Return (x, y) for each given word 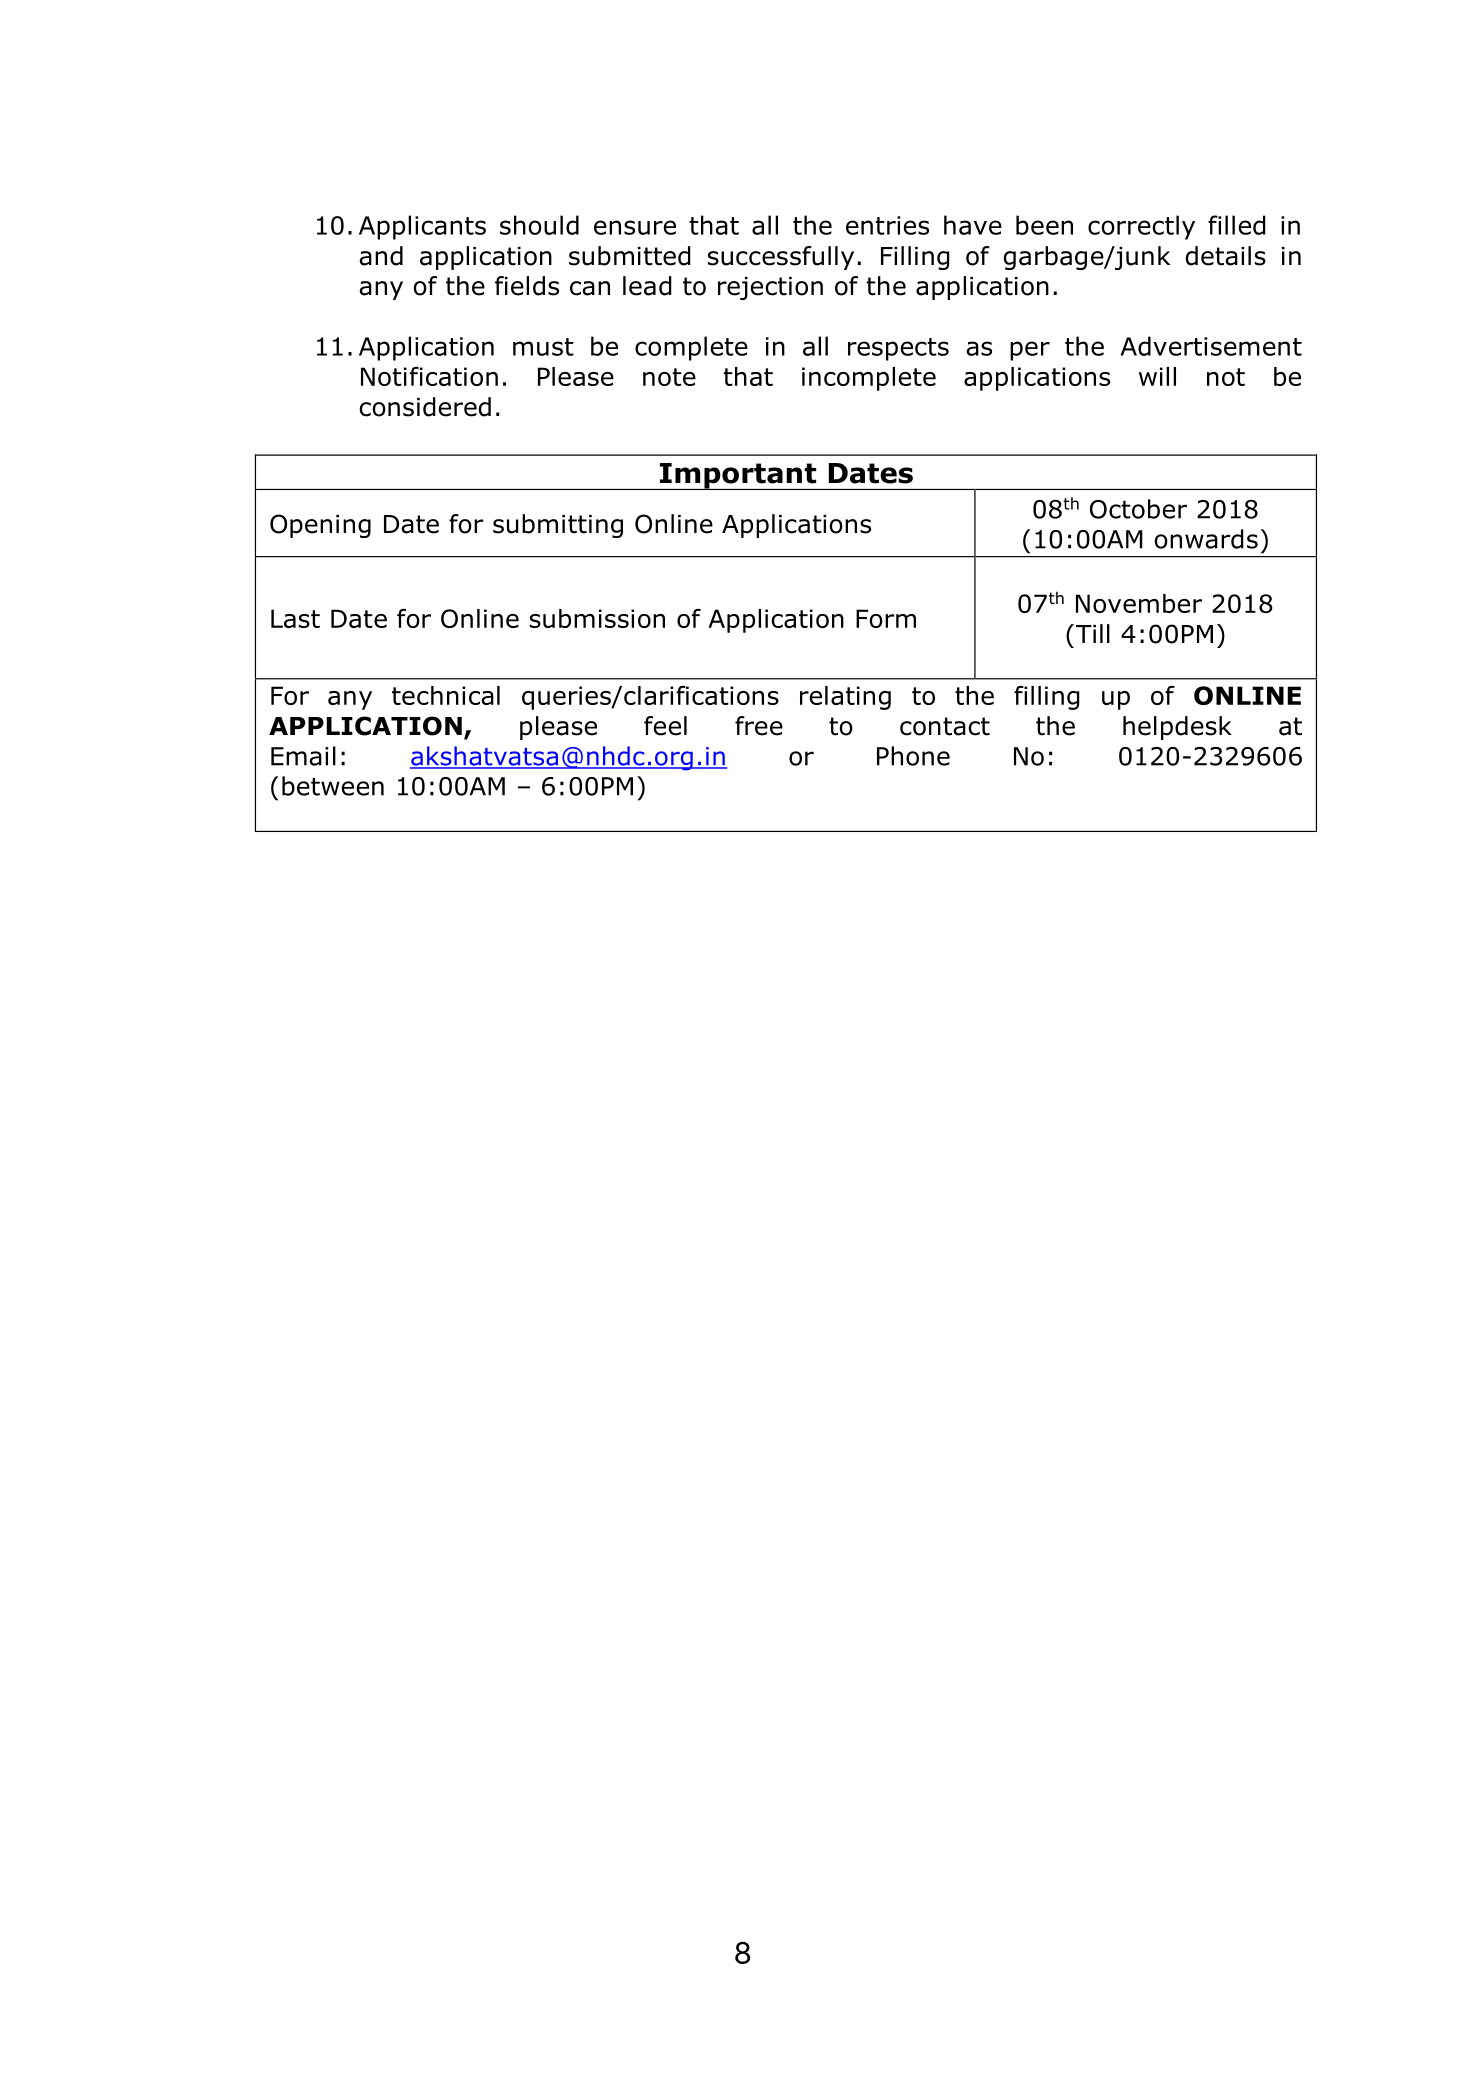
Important (738, 476)
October (1138, 509)
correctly (1141, 227)
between (333, 786)
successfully (781, 258)
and (381, 256)
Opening (320, 526)
